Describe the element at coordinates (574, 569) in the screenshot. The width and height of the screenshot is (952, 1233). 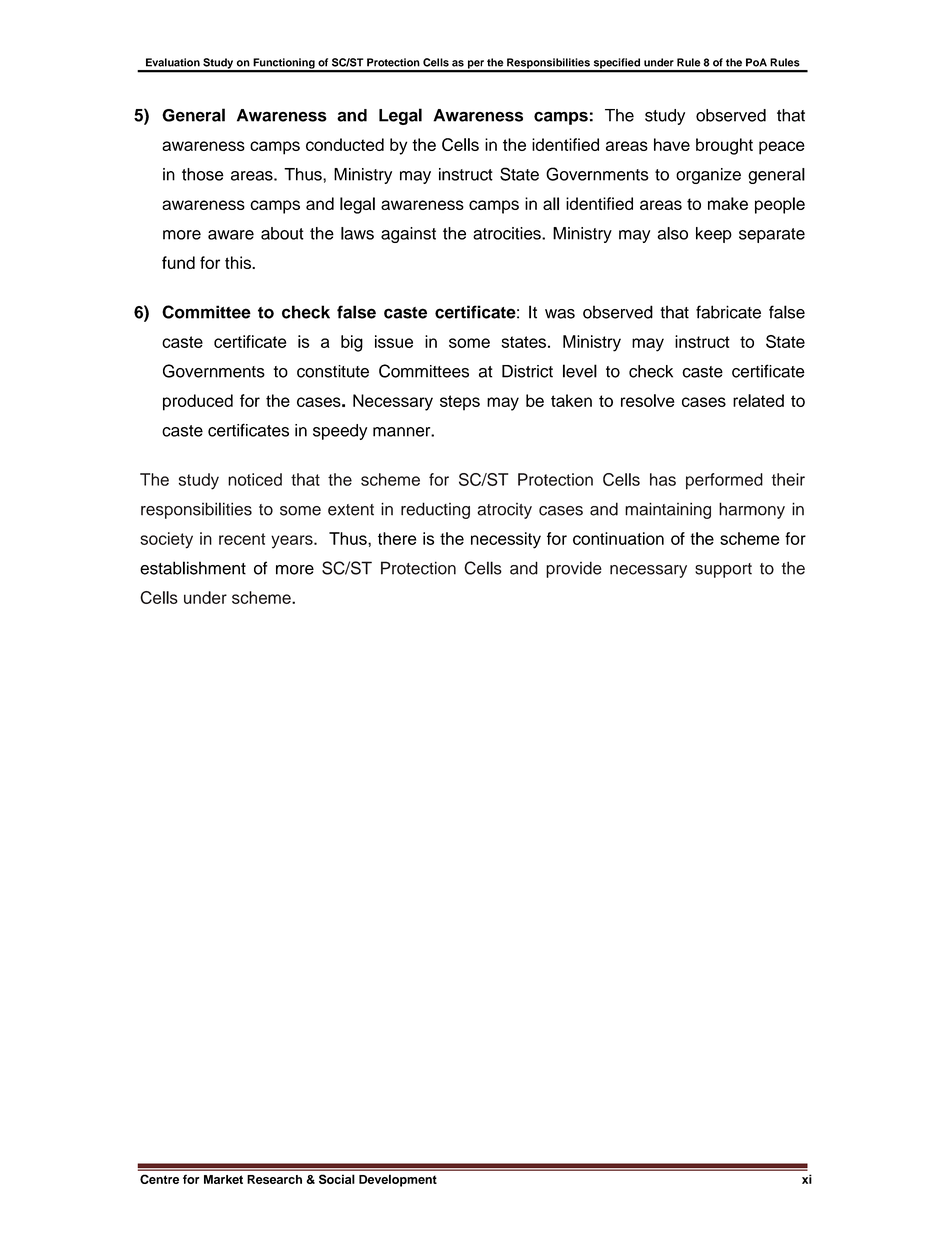
I see `provide` at that location.
